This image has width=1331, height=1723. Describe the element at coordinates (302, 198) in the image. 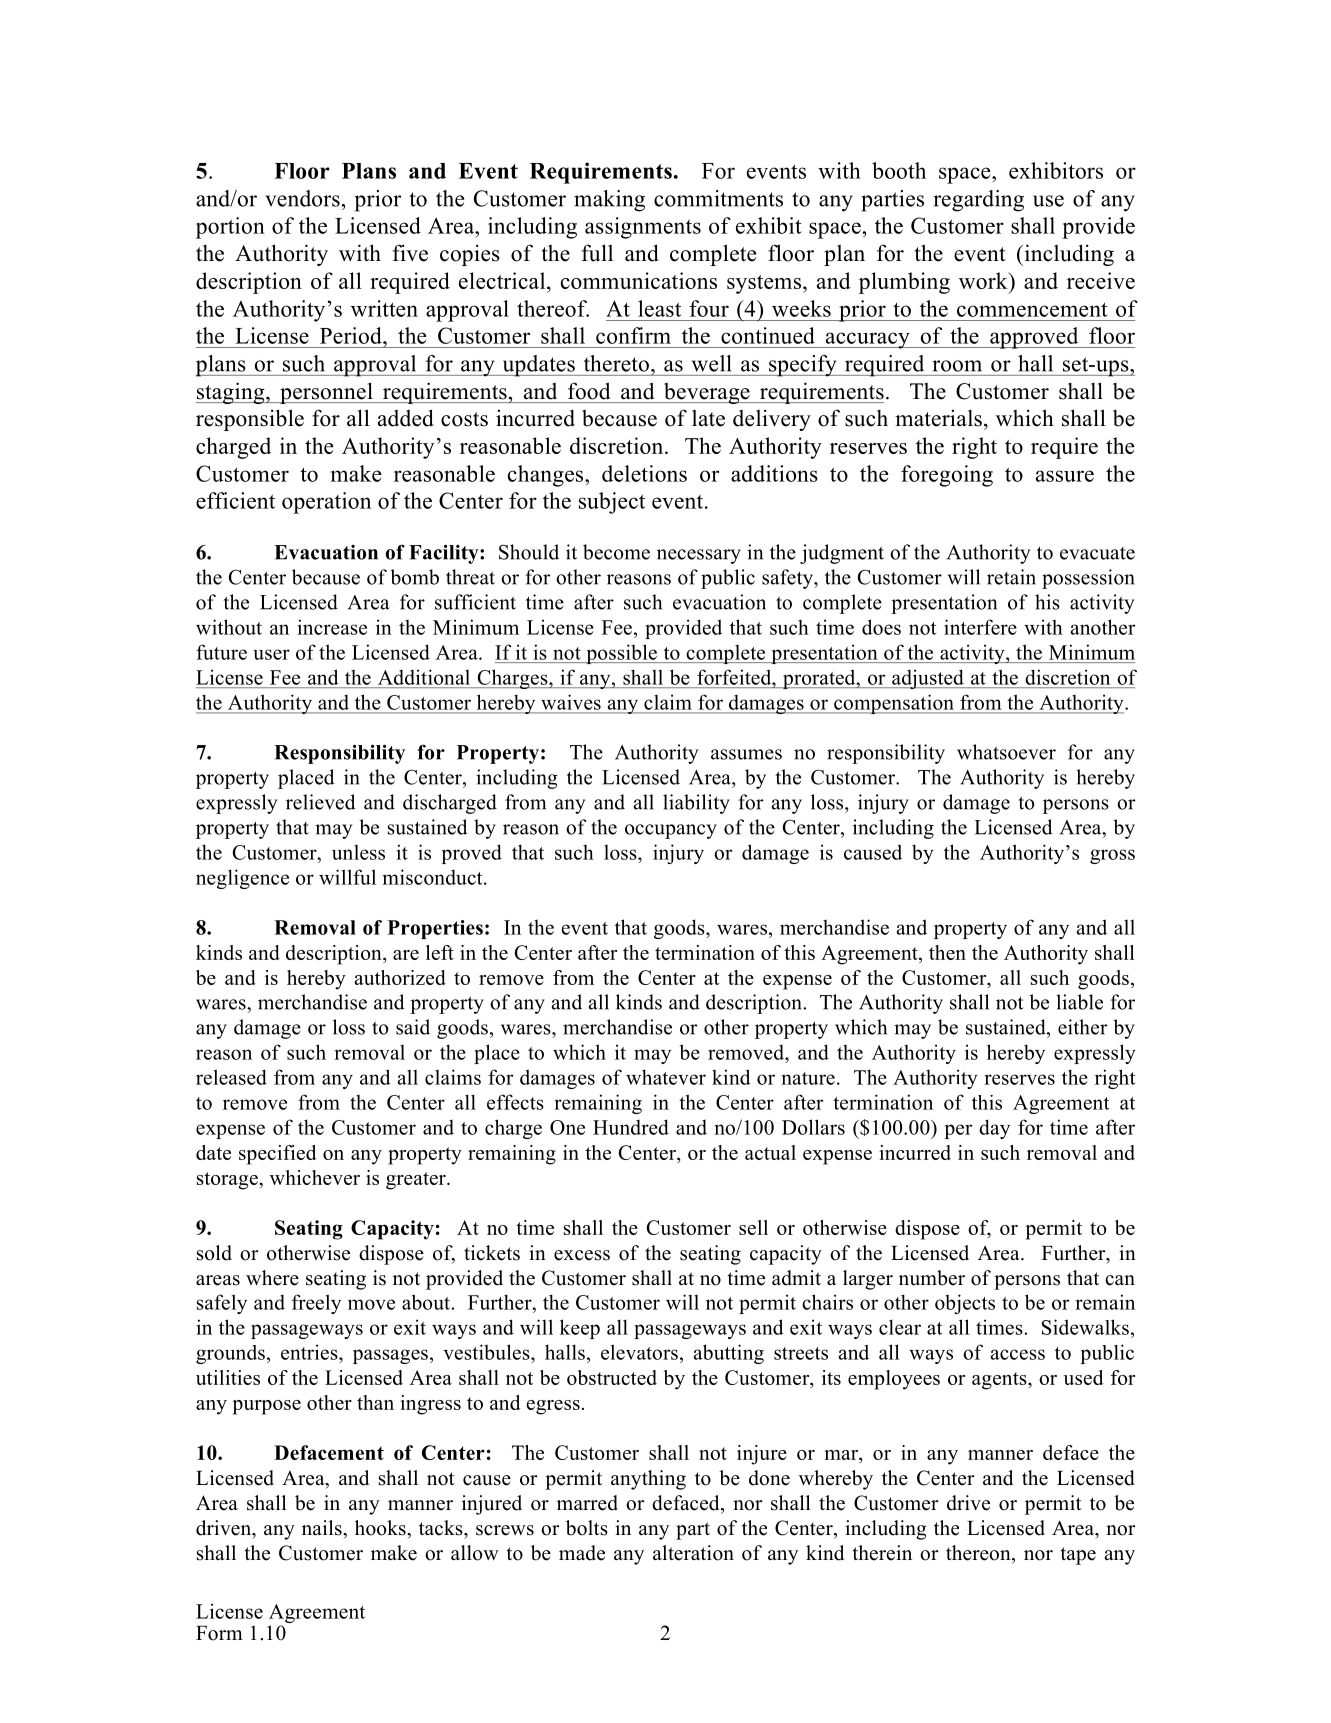

I see `vendors` at that location.
